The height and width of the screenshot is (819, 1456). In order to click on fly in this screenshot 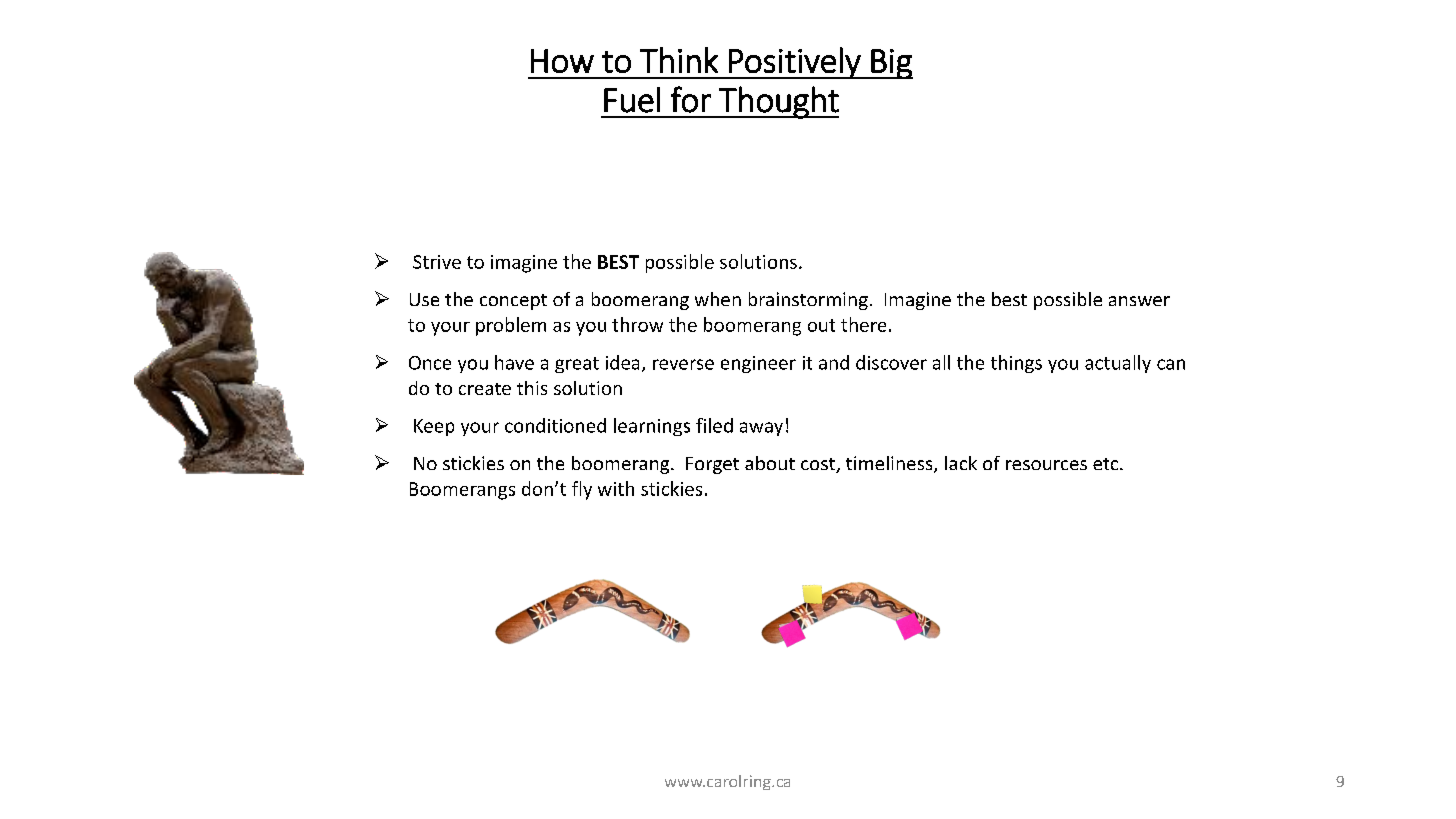, I will do `click(582, 490)`.
